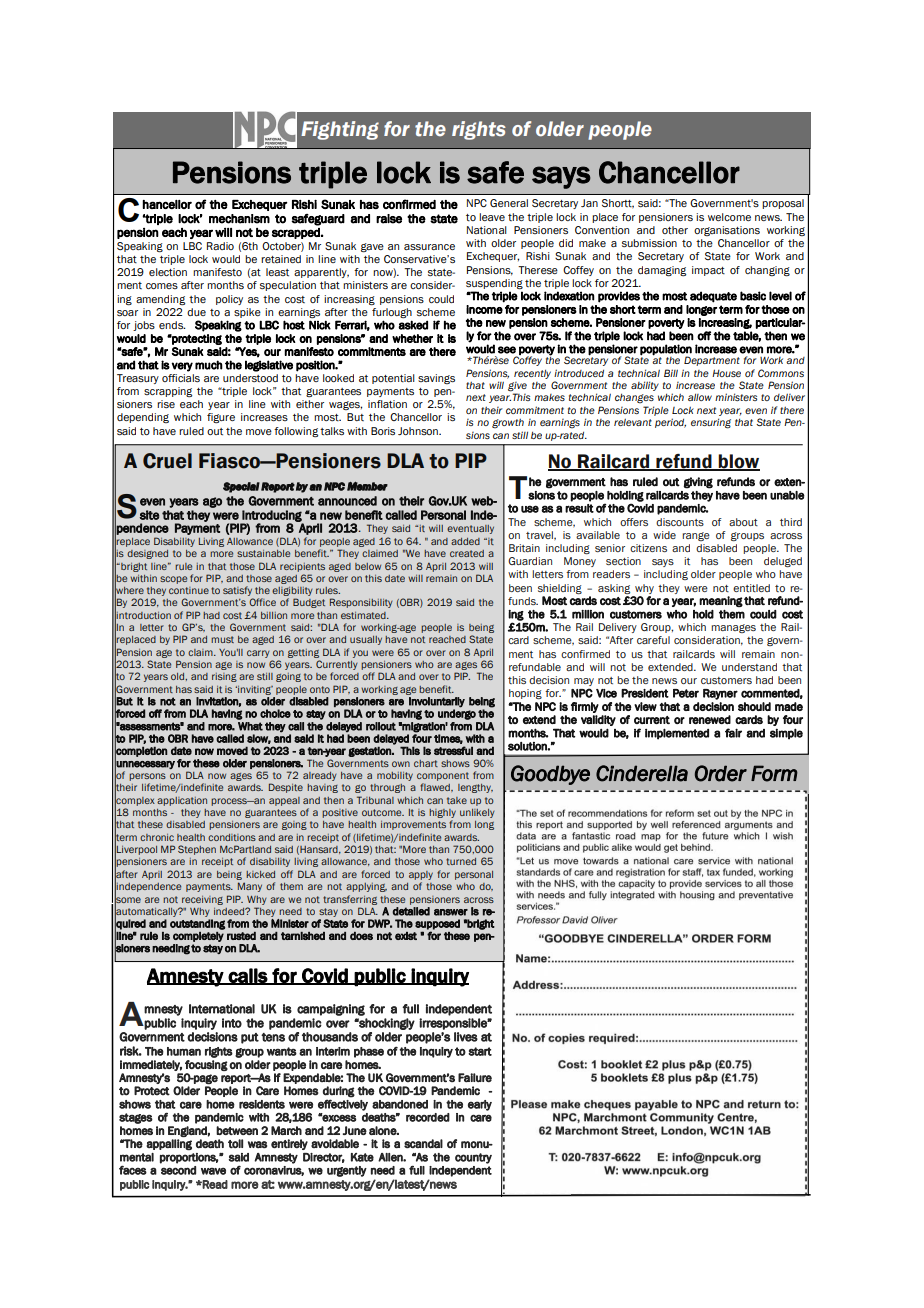 This screenshot has width=924, height=1308. I want to click on mechanism, so click(239, 219).
